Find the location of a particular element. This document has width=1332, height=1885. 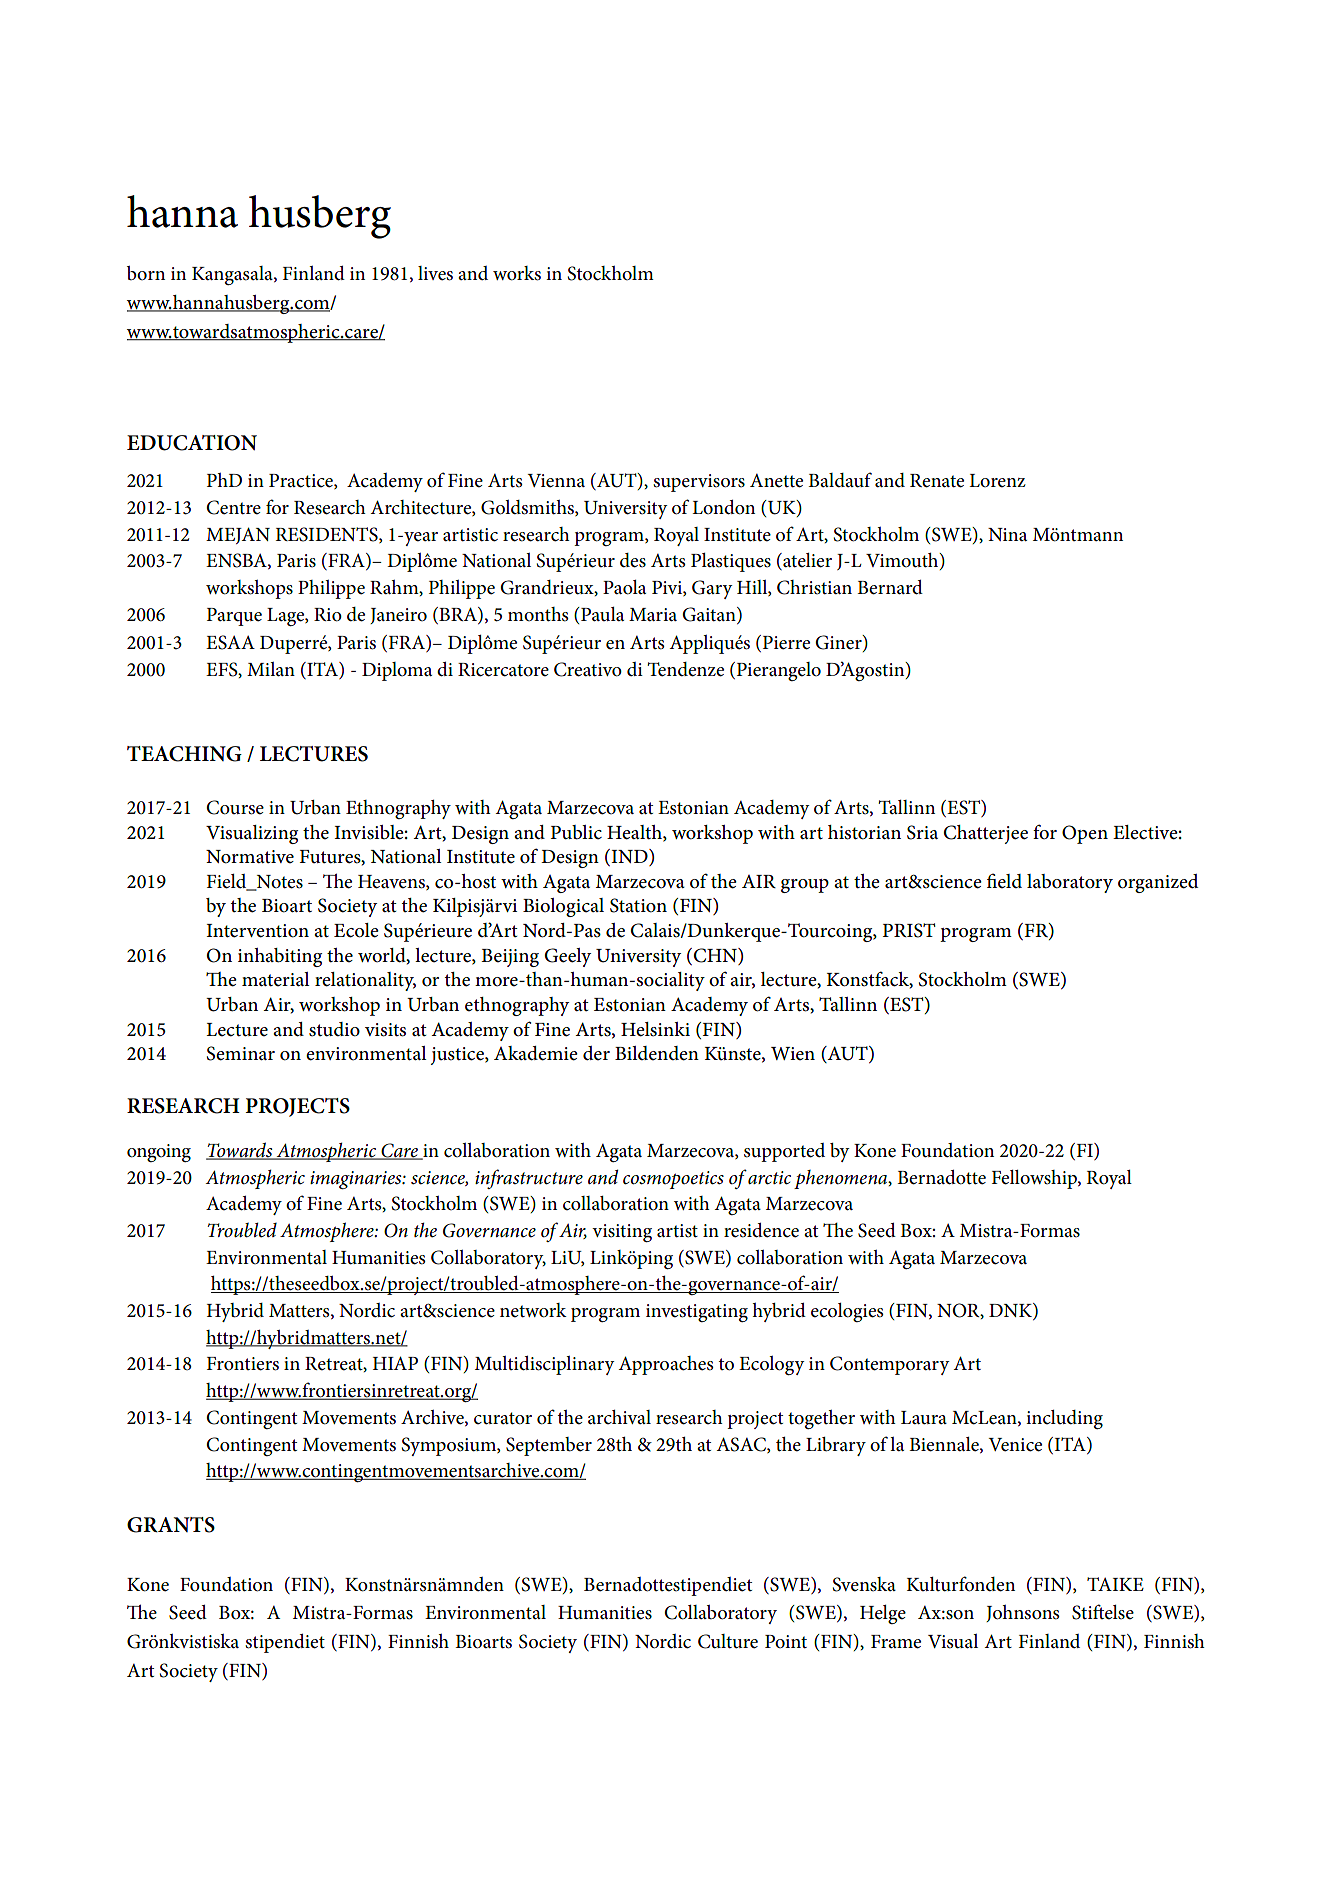

Public is located at coordinates (576, 832).
